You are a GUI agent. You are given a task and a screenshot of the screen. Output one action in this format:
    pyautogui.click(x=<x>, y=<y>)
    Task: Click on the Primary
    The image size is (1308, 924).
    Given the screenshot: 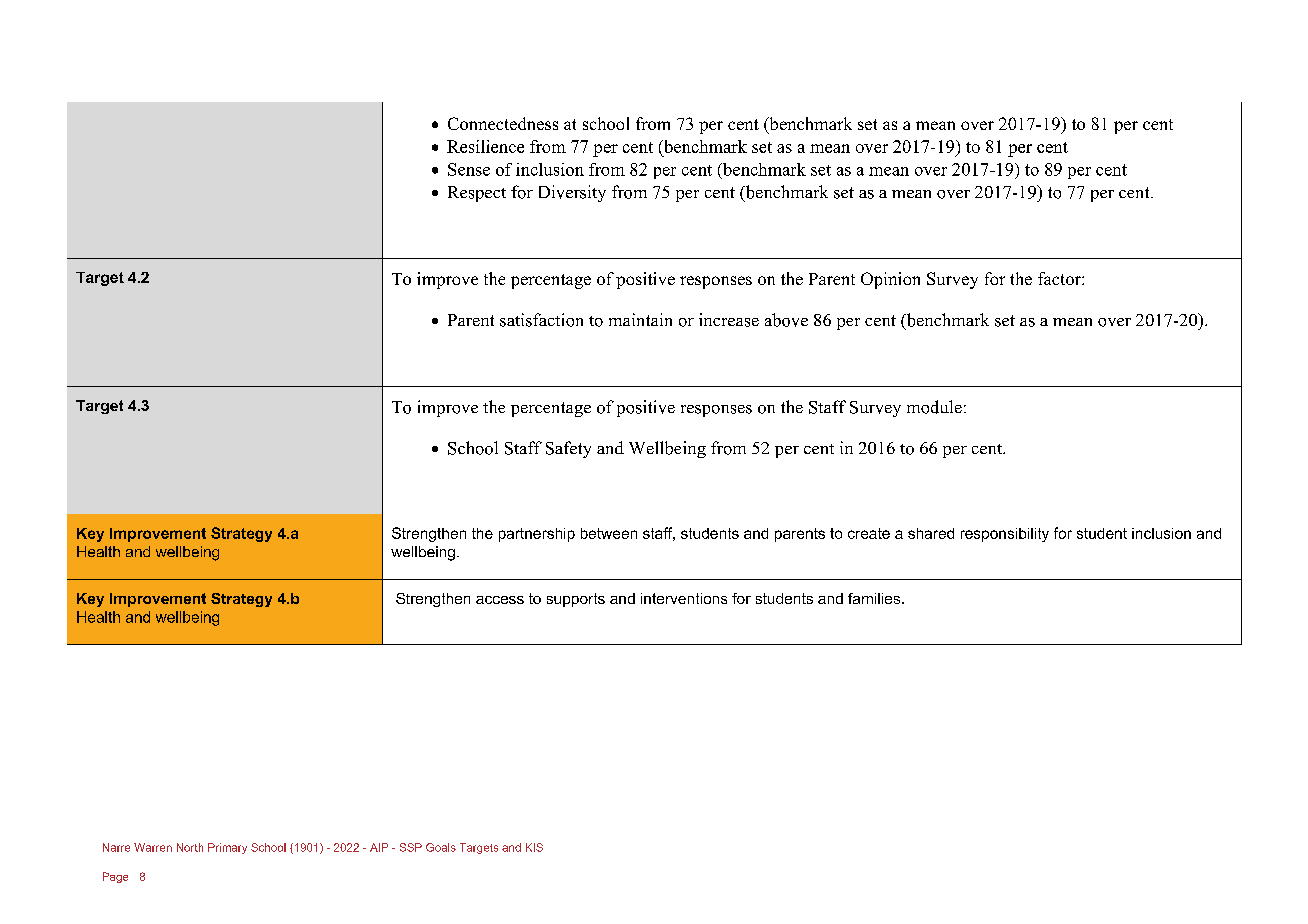 What is the action you would take?
    pyautogui.click(x=227, y=848)
